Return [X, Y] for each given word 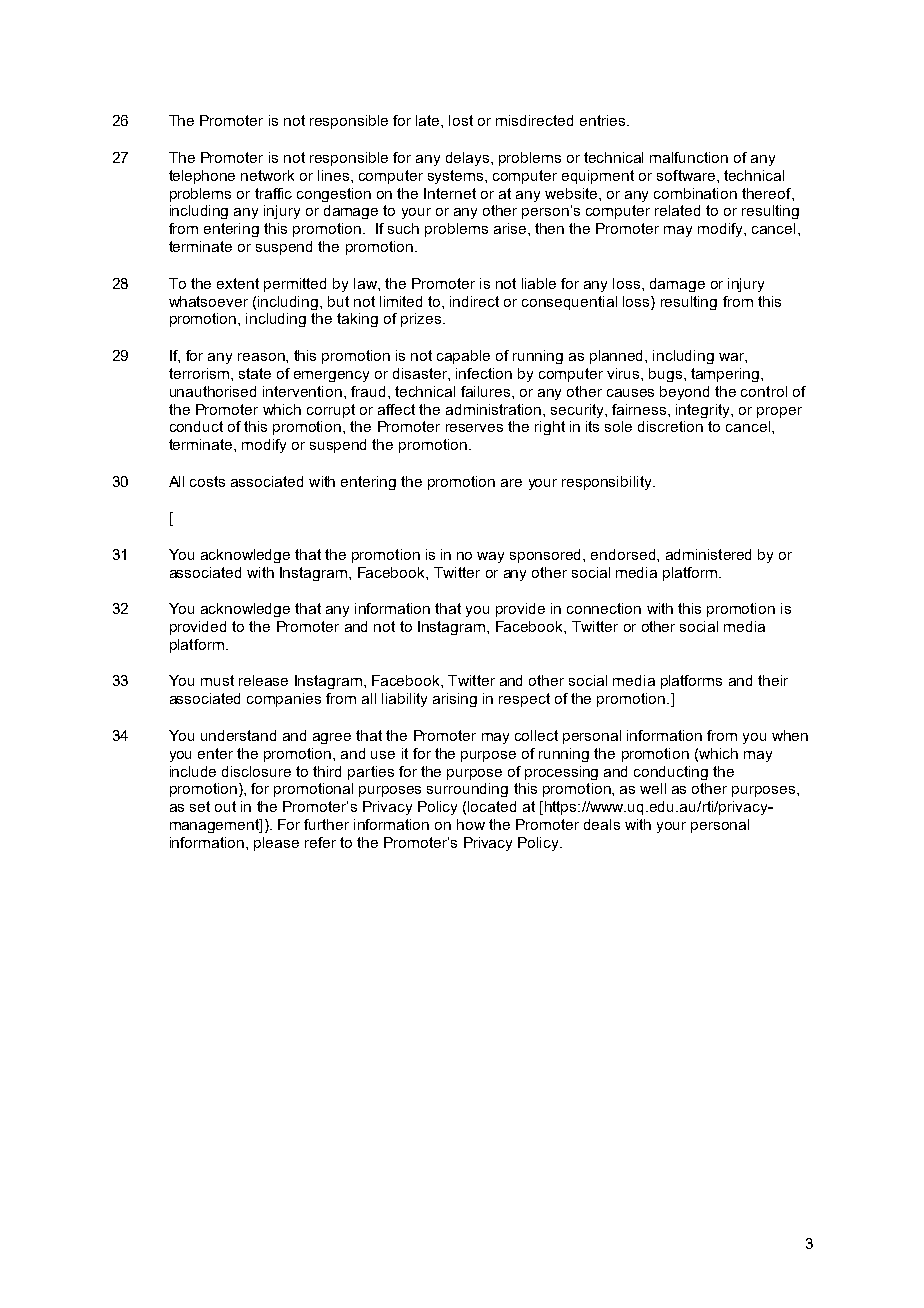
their [773, 680]
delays [469, 159]
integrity [704, 411]
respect [524, 700]
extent [238, 283]
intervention [302, 391]
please [276, 844]
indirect [474, 301]
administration [495, 409]
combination [695, 193]
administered [708, 554]
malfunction [689, 157]
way [490, 557]
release [263, 680]
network [267, 175]
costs [207, 481]
